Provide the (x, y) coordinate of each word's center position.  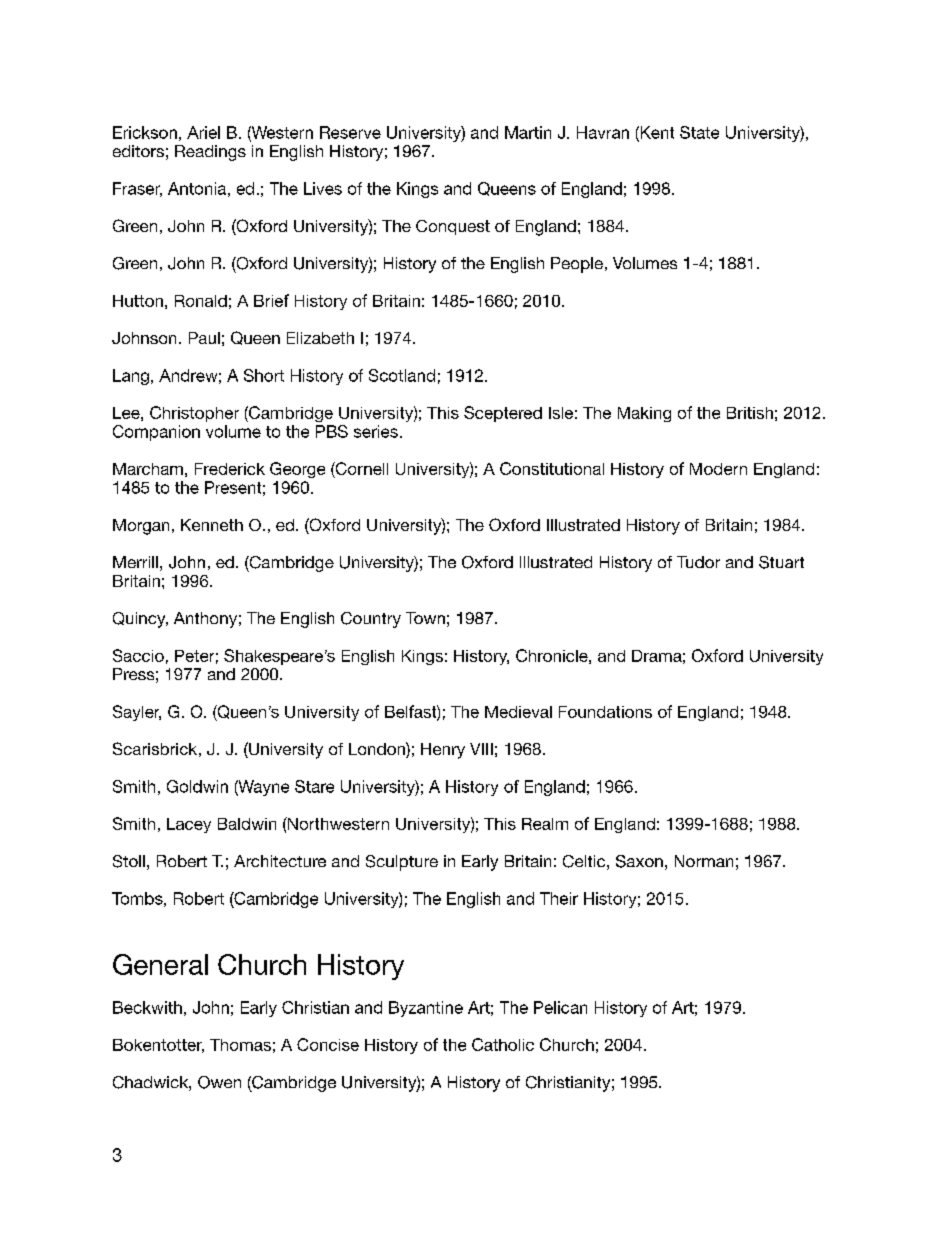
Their (559, 898)
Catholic (503, 1044)
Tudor (698, 562)
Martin (528, 132)
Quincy (140, 620)
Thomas (240, 1045)
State (699, 132)
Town (425, 618)
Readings (210, 153)
